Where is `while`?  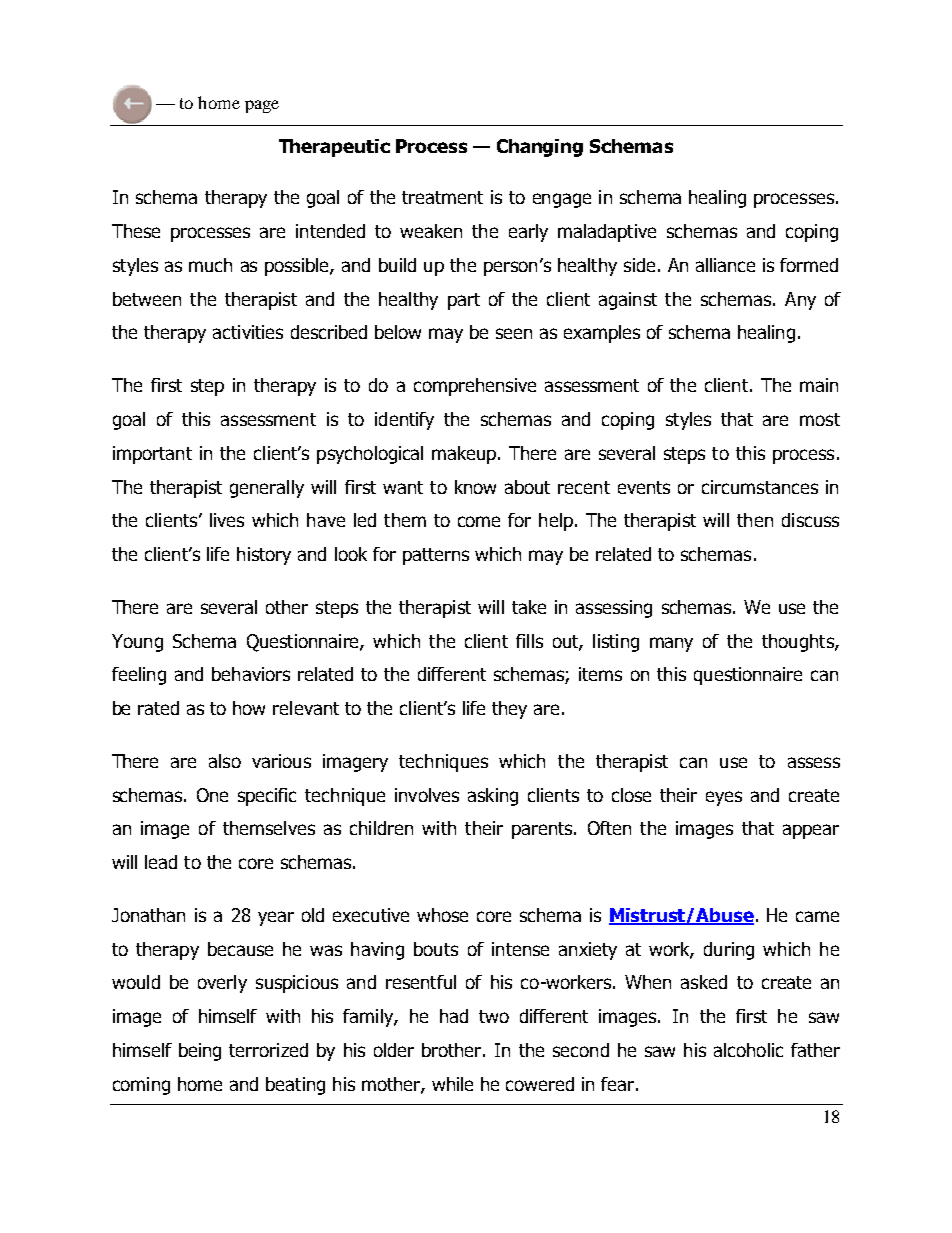
while is located at coordinates (452, 1084).
